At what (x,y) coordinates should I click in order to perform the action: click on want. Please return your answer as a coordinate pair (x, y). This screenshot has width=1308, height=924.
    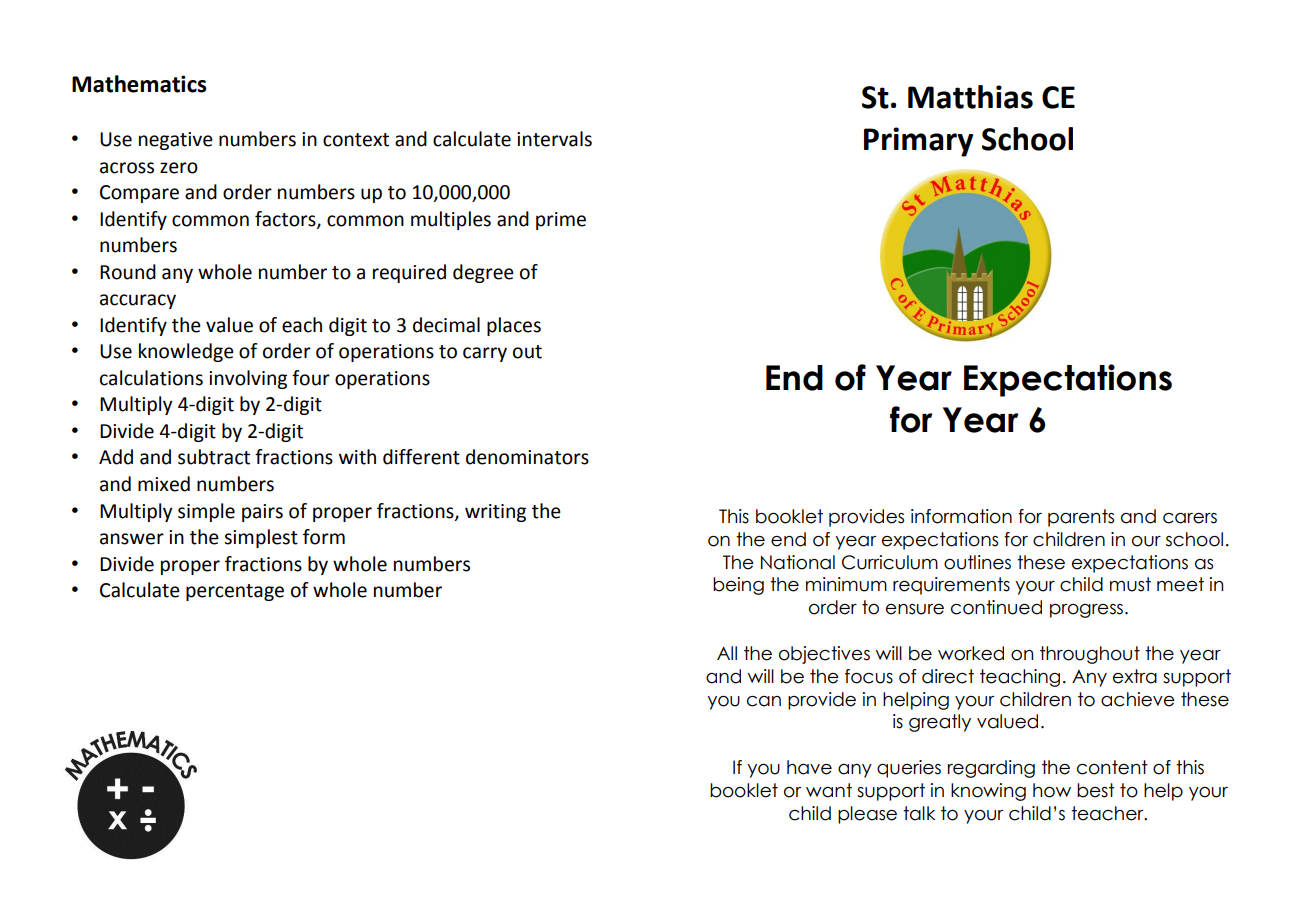
    Looking at the image, I should click on (829, 790).
